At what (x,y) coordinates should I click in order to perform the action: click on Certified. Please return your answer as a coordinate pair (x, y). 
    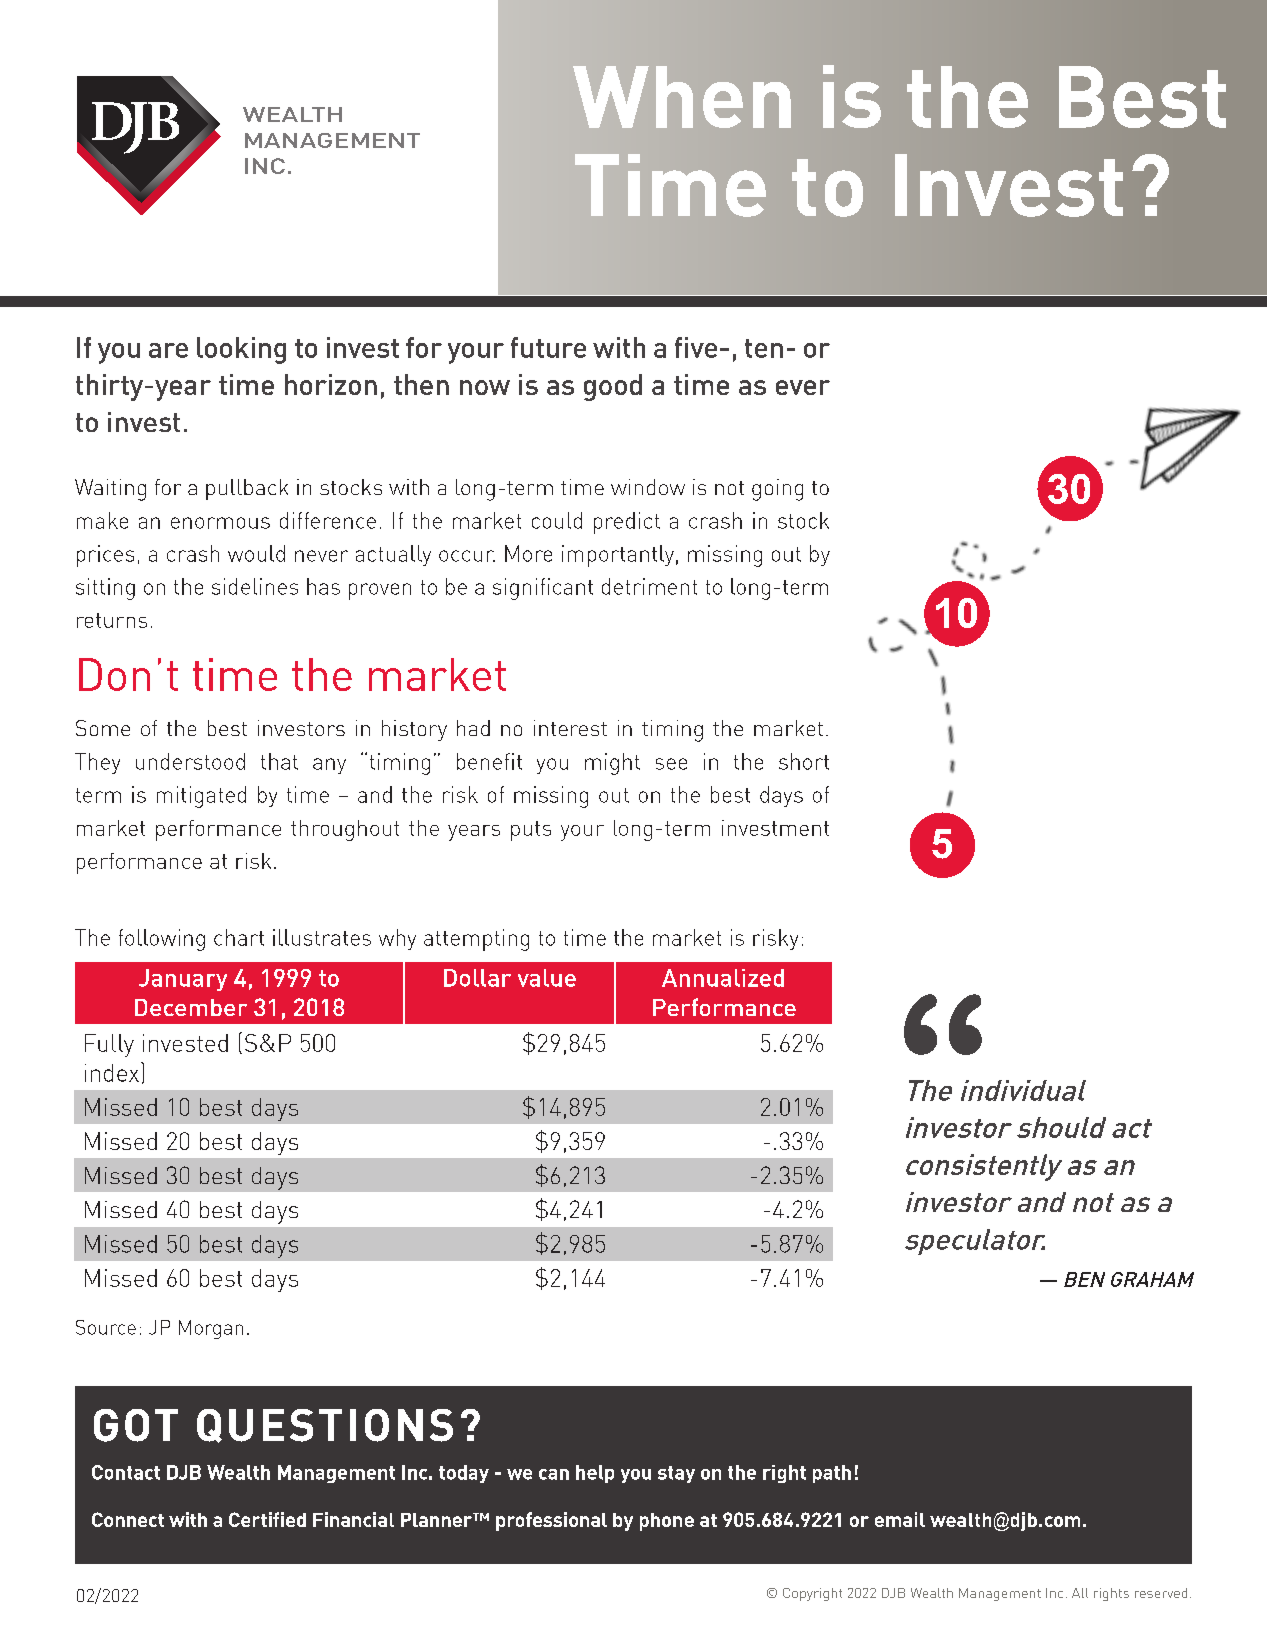
    Looking at the image, I should click on (267, 1519).
